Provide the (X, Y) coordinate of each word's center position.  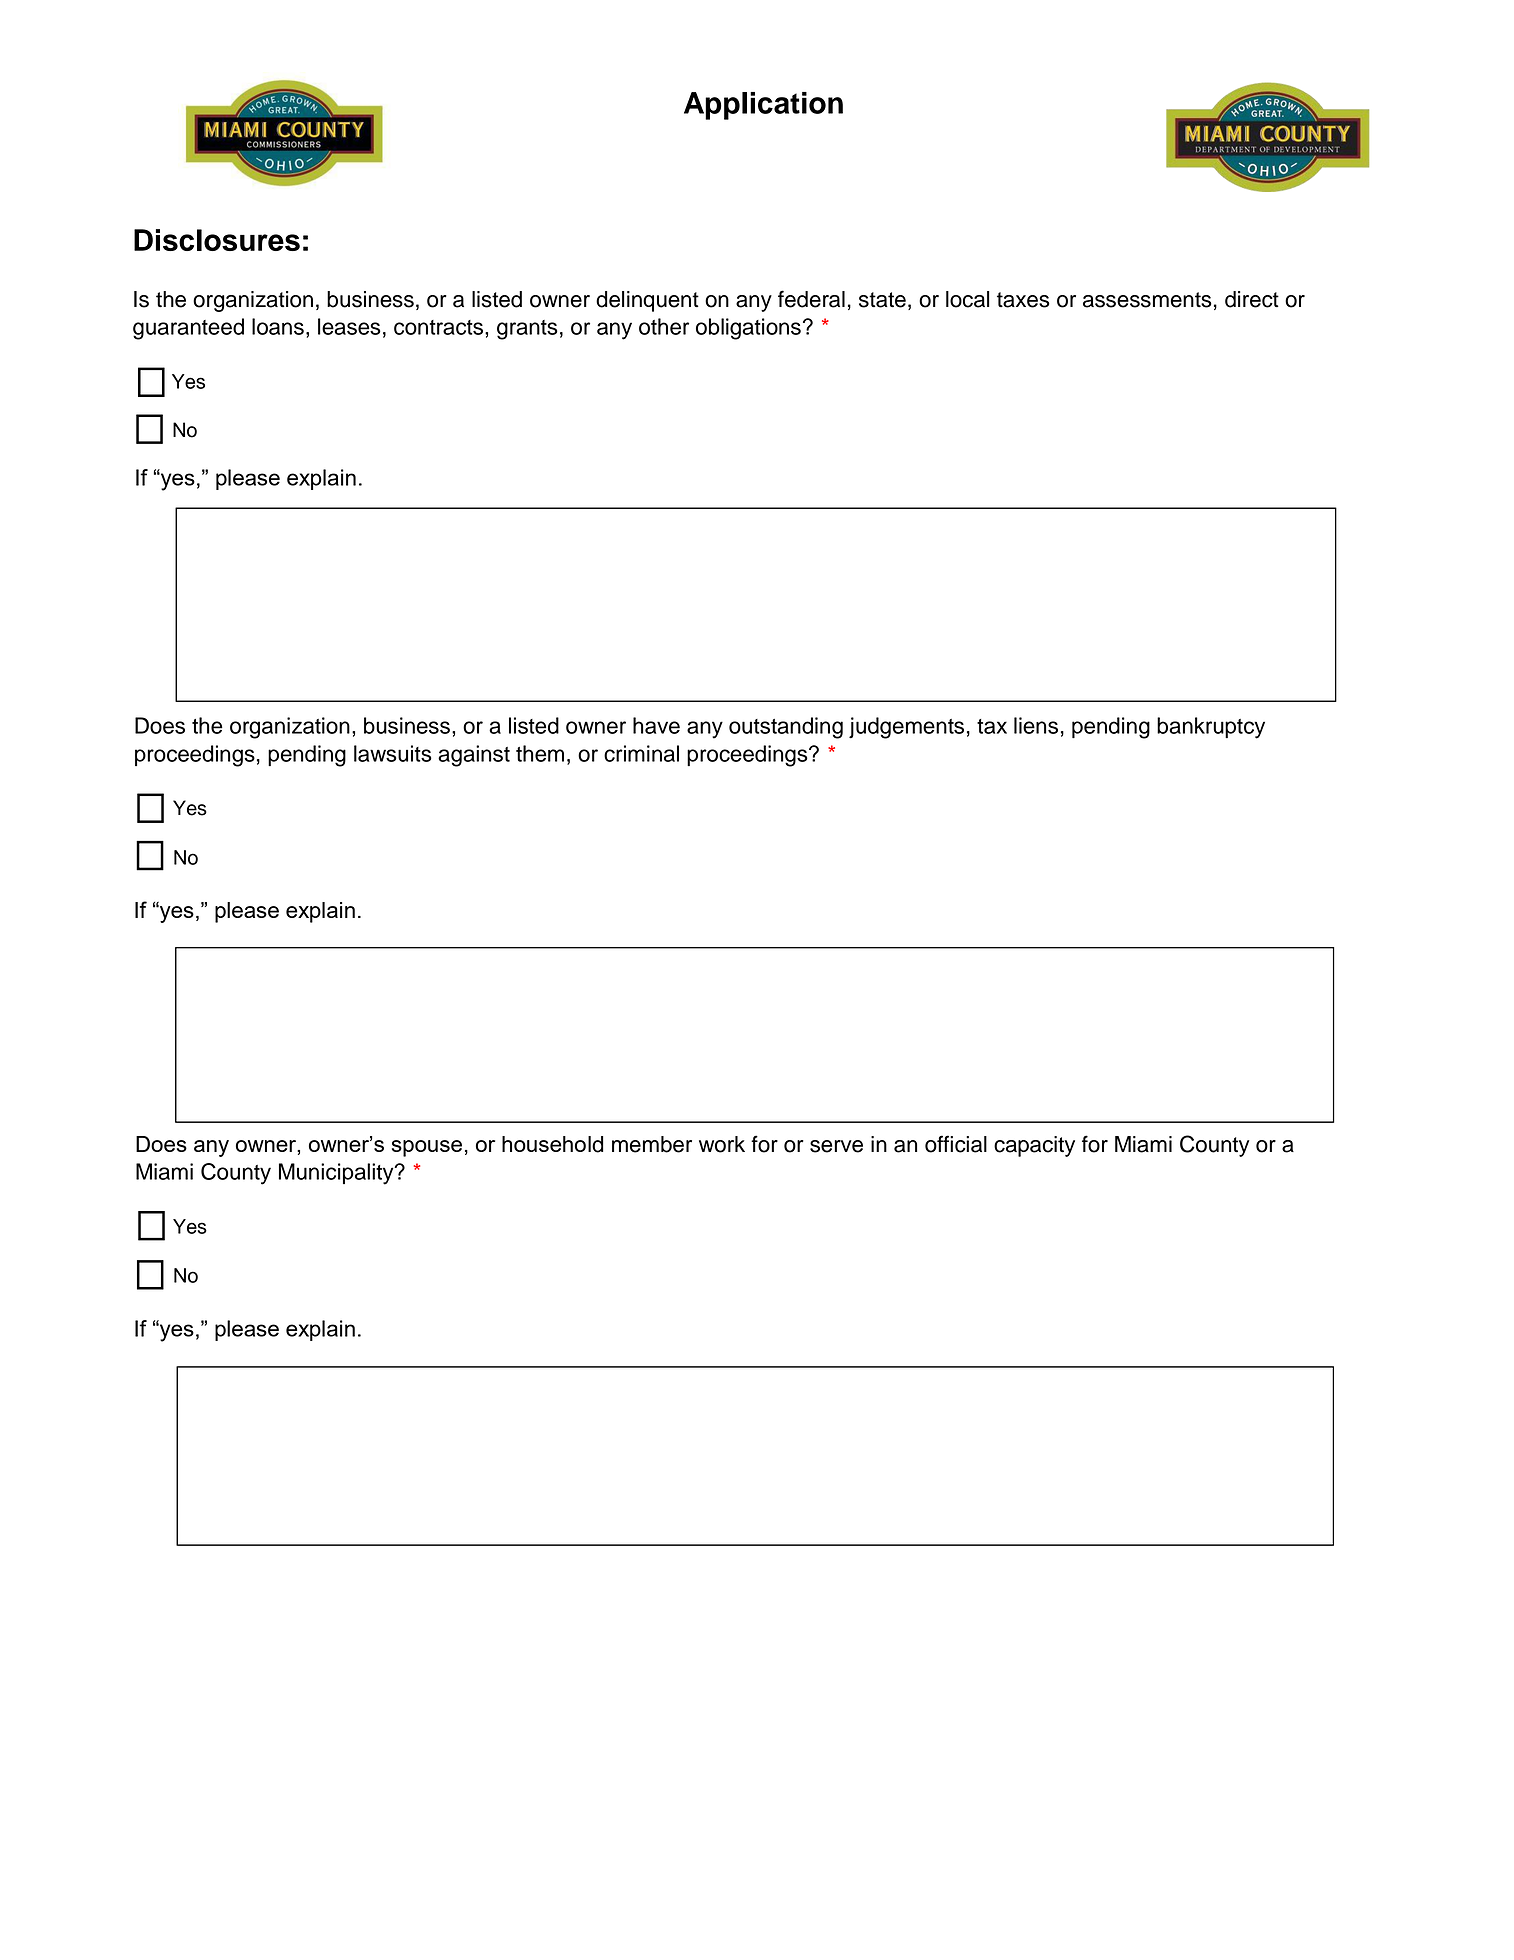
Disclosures (217, 240)
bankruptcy (1211, 728)
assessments (1147, 300)
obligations (748, 329)
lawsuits (393, 753)
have (656, 725)
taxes (1023, 300)
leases (349, 326)
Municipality (337, 1174)
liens (1036, 725)
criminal (641, 753)
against (474, 756)
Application (763, 106)
